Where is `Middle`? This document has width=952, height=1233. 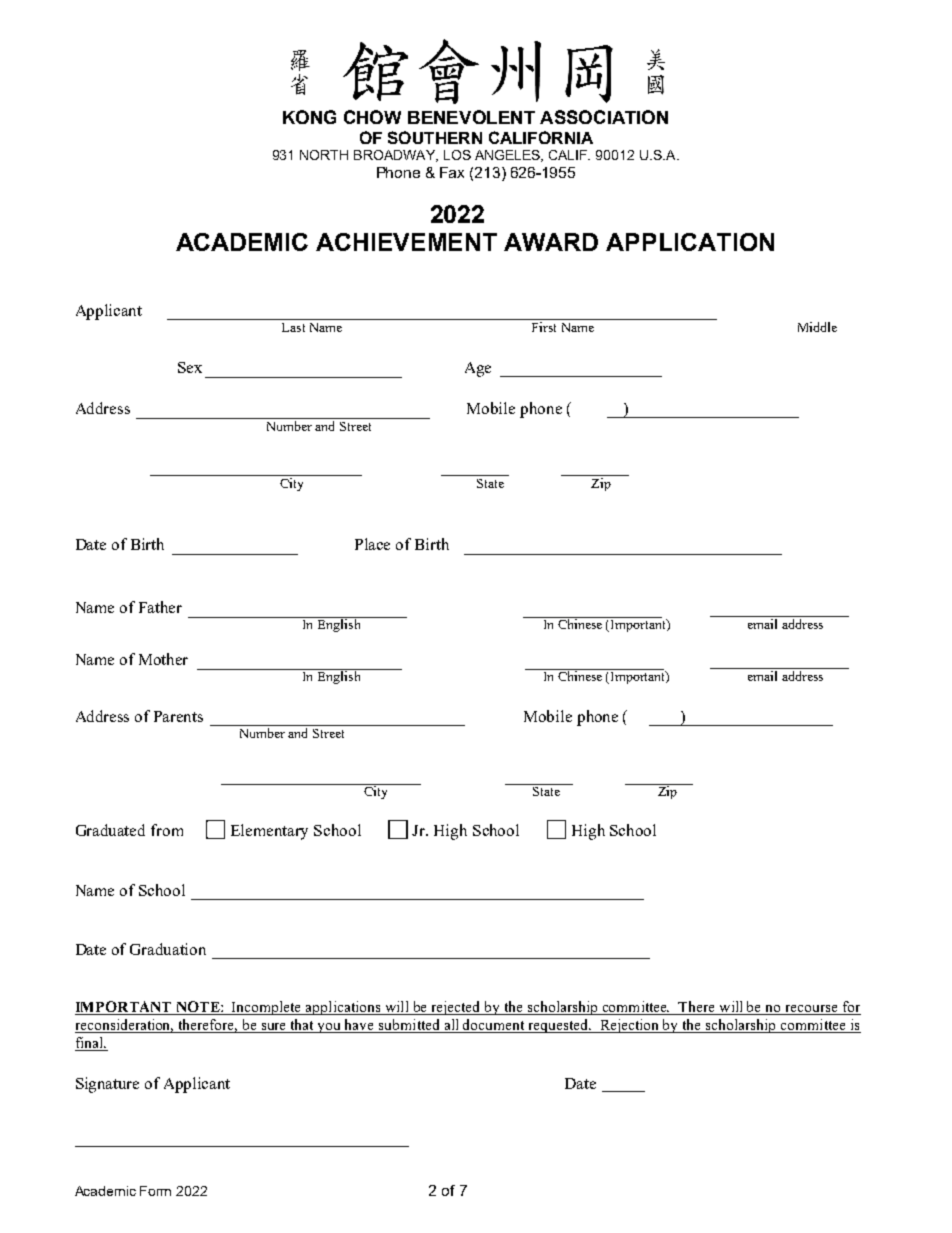 Middle is located at coordinates (817, 327).
